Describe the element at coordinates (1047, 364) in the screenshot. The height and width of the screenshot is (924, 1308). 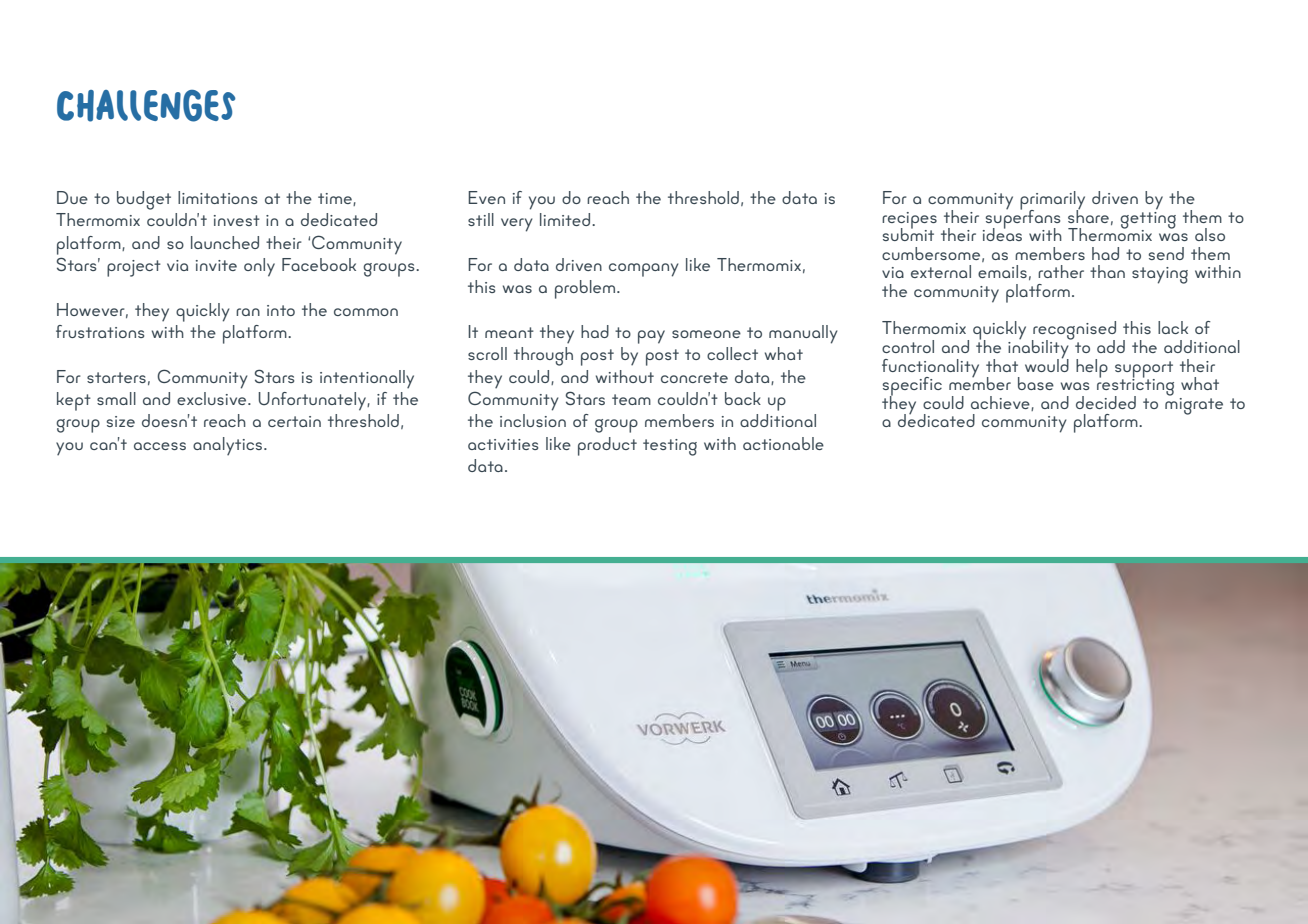
I see `would` at that location.
